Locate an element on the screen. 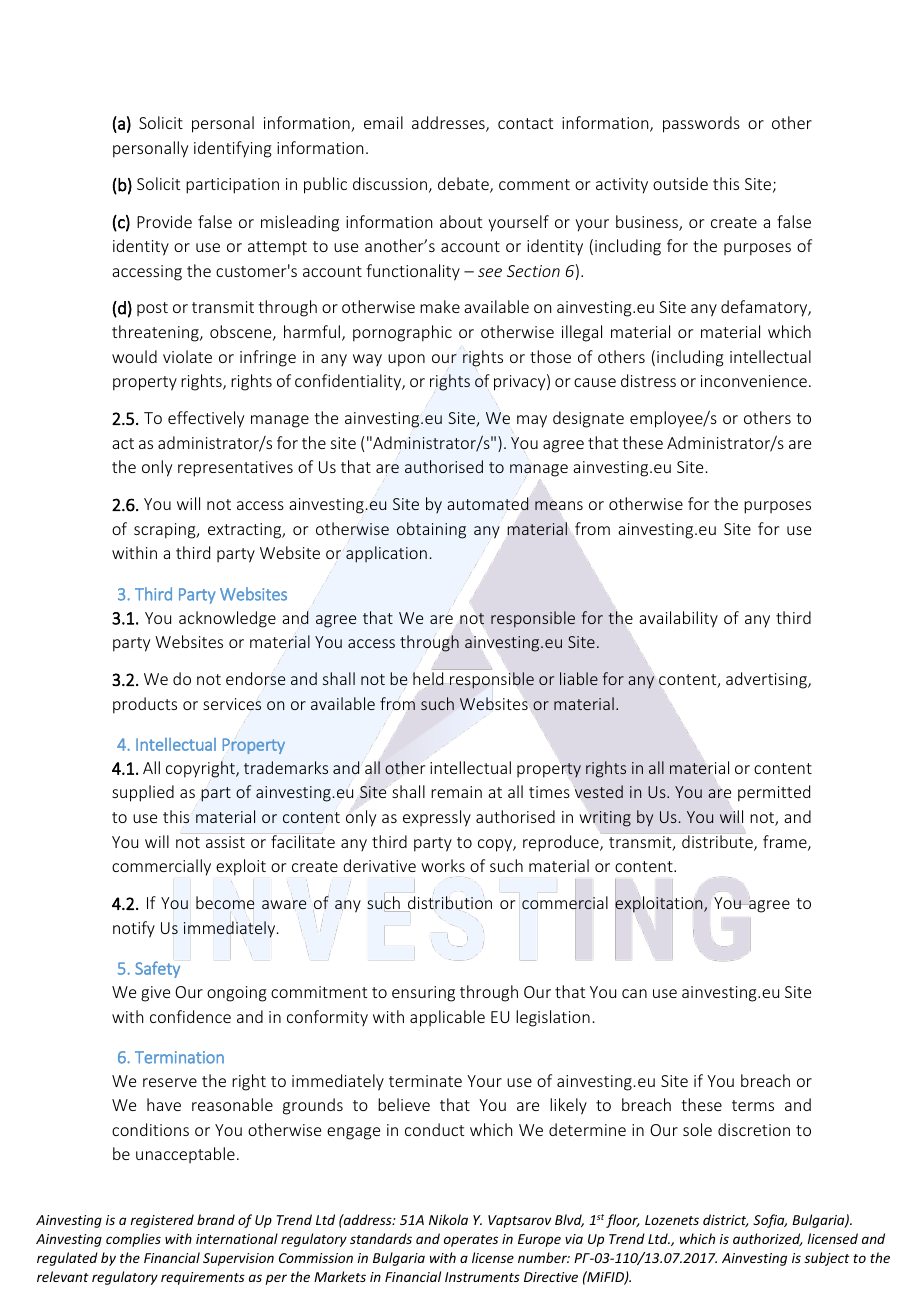 The height and width of the screenshot is (1308, 924). obtaining is located at coordinates (431, 530).
